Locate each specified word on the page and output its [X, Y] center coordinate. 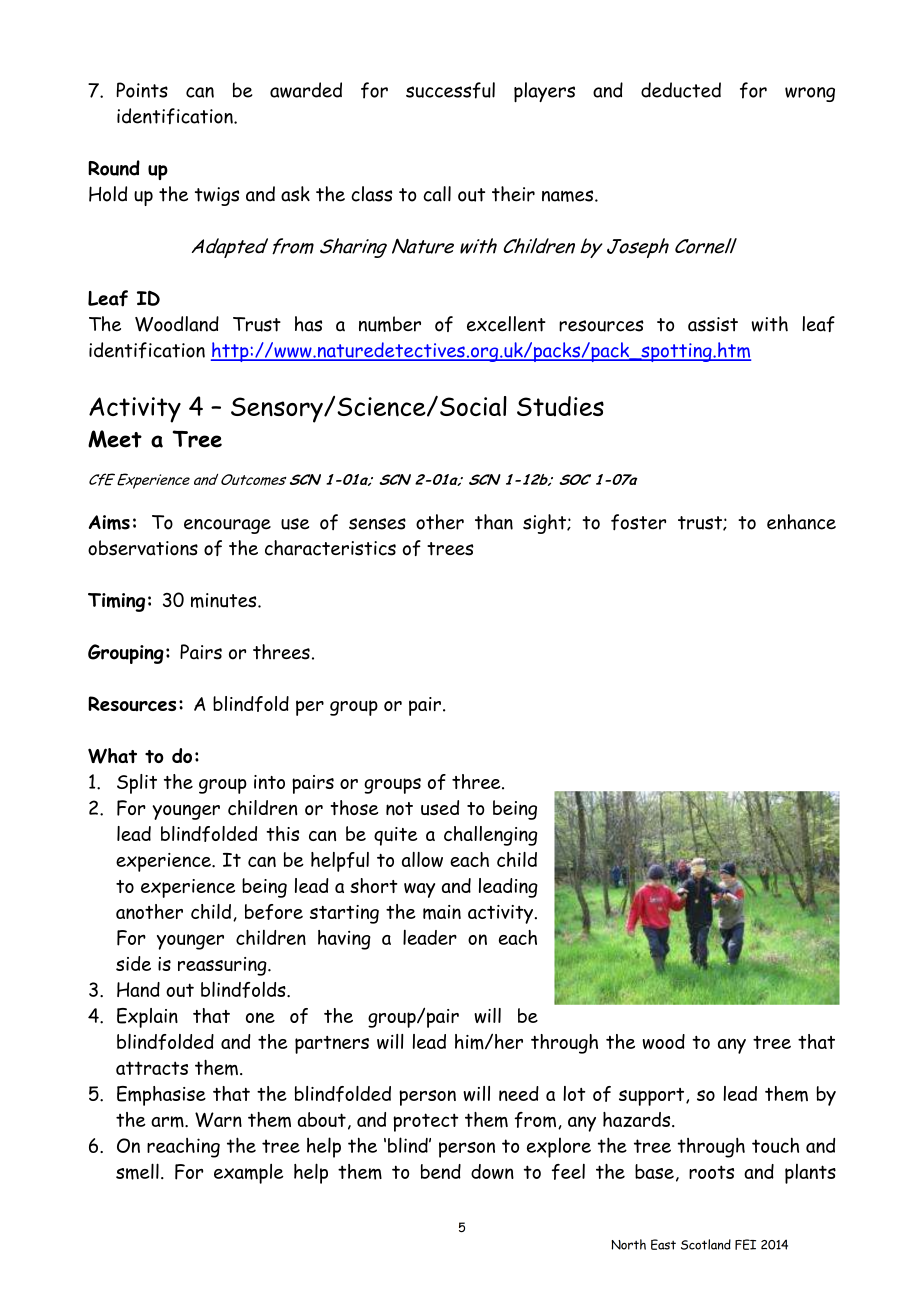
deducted [681, 90]
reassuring [223, 966]
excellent [506, 324]
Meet [115, 439]
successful [450, 90]
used [440, 807]
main [442, 912]
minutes [225, 600]
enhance [801, 522]
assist [713, 324]
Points [142, 90]
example [249, 1174]
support [653, 1097]
